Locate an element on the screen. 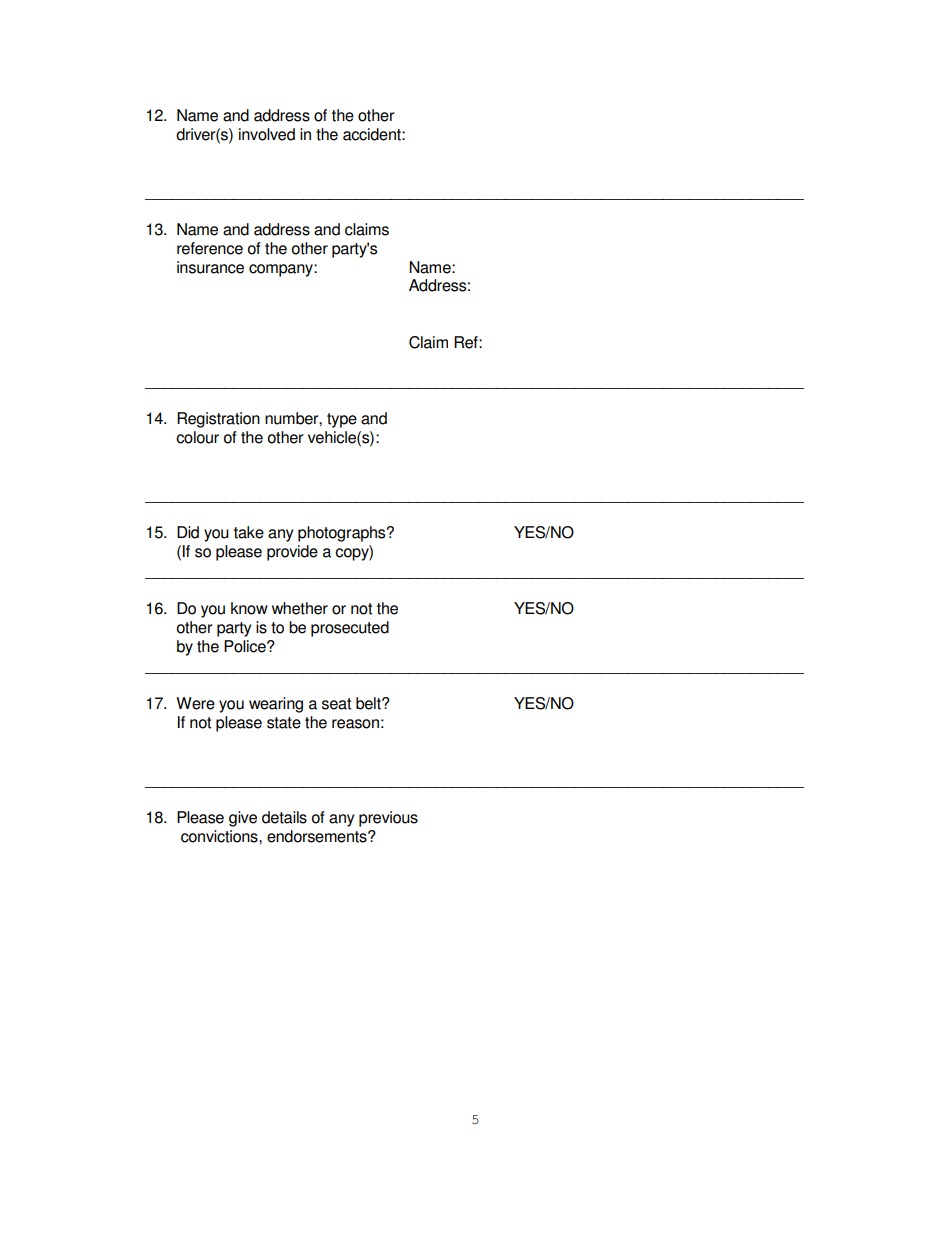 Image resolution: width=952 pixels, height=1233 pixels. prosecuted is located at coordinates (350, 629).
